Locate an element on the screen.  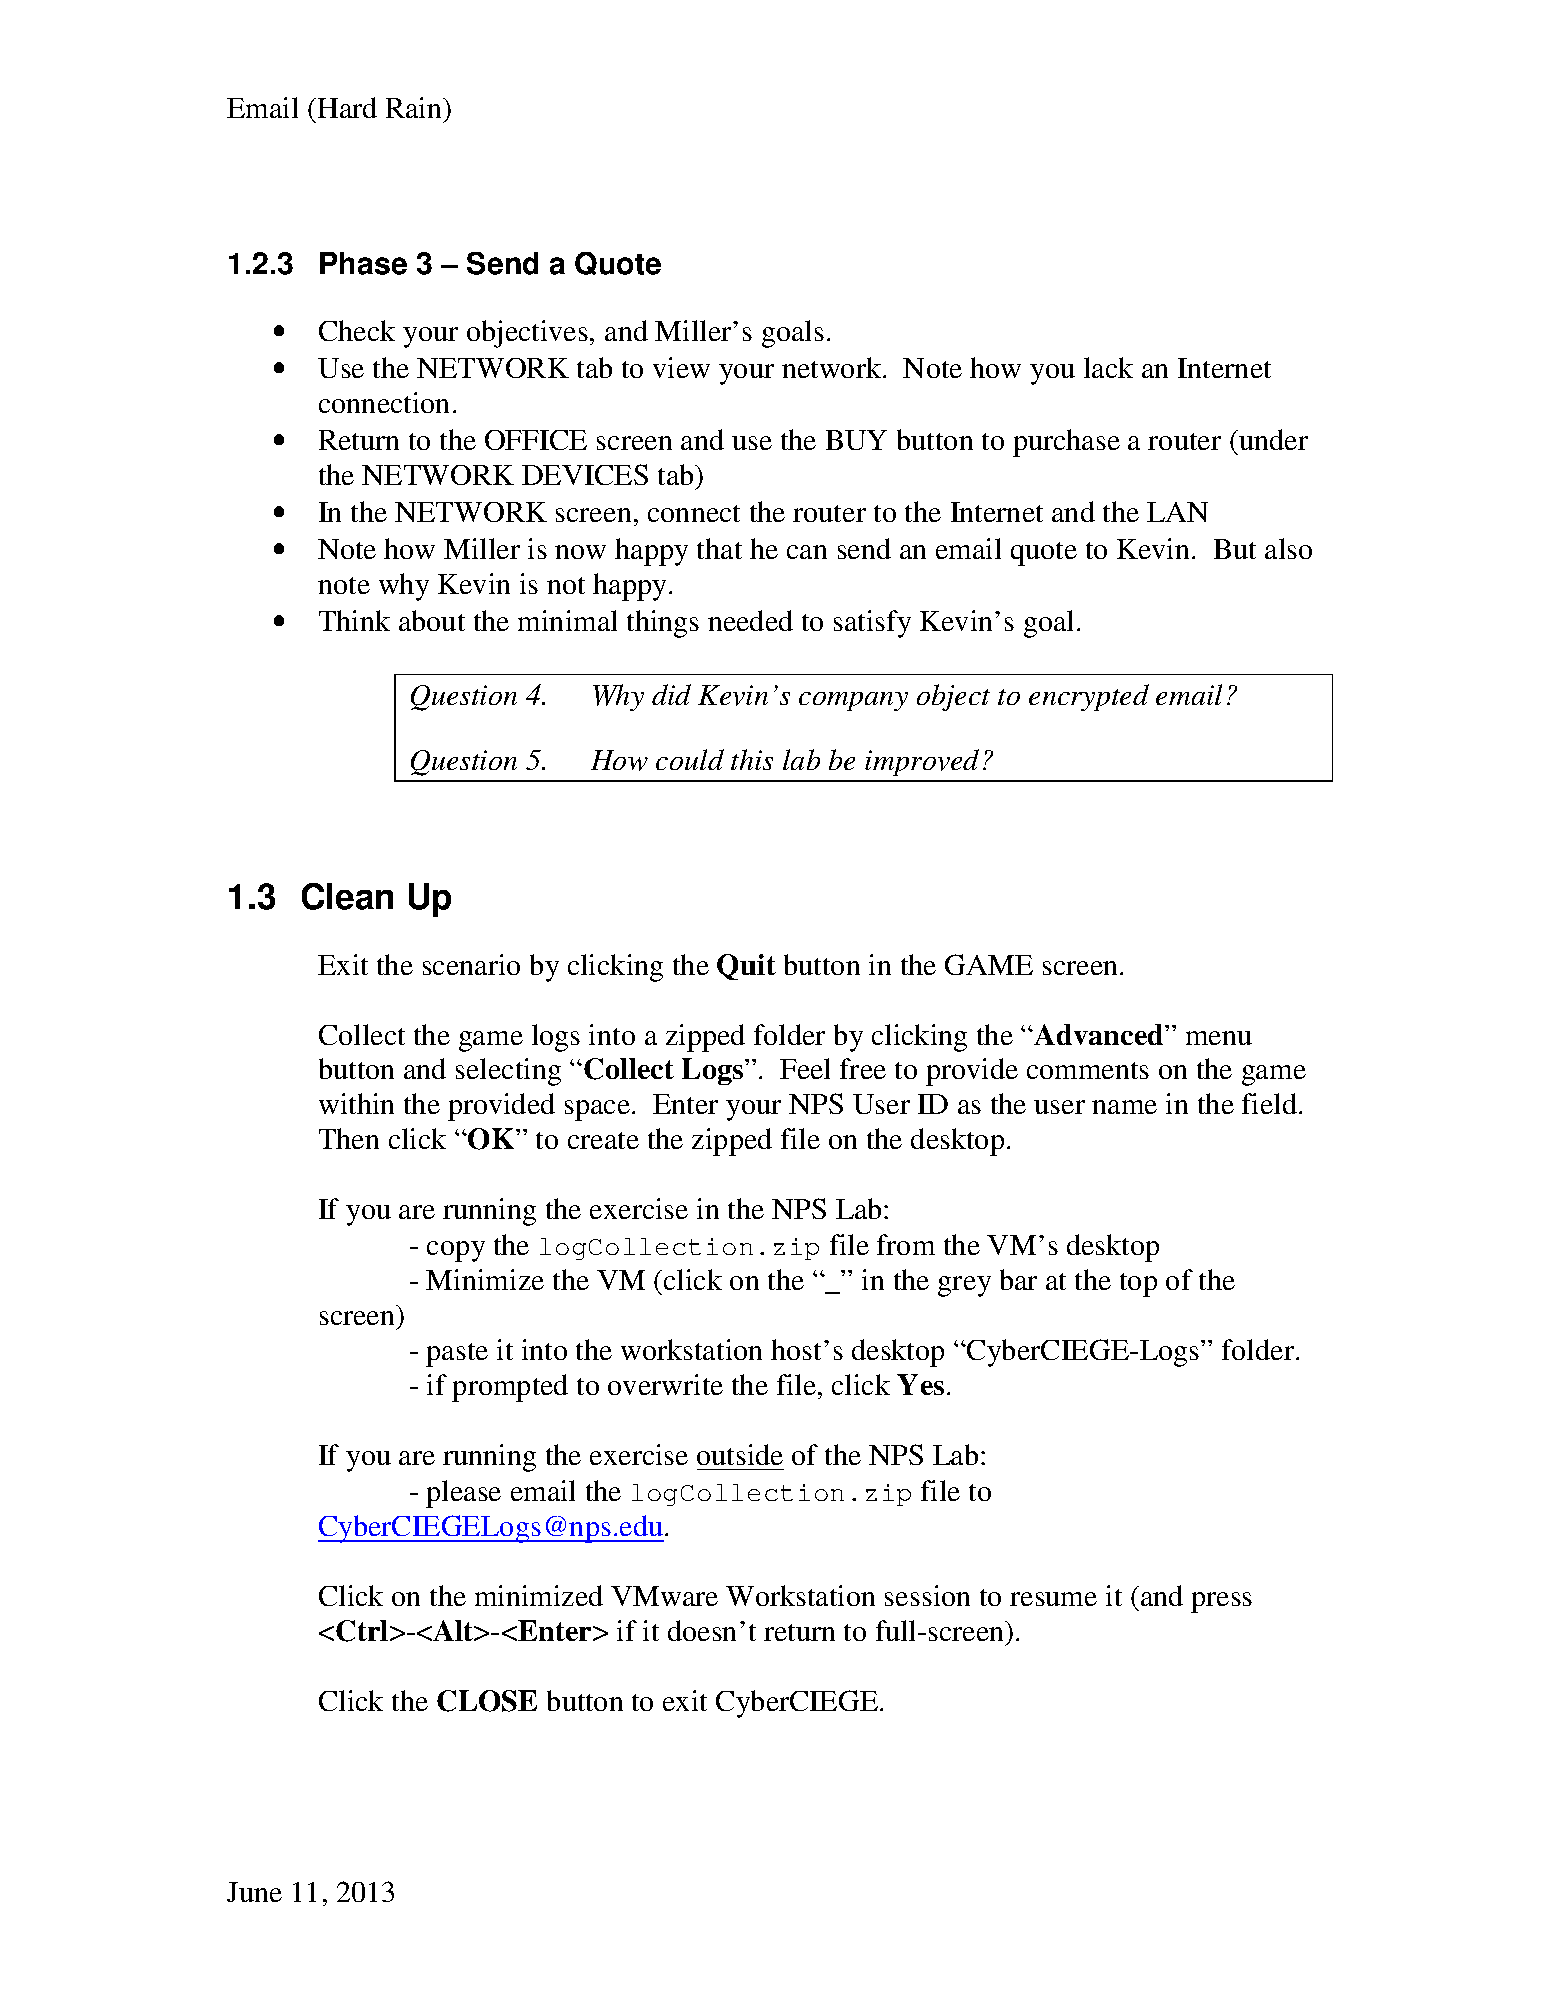
June is located at coordinates (254, 1892).
